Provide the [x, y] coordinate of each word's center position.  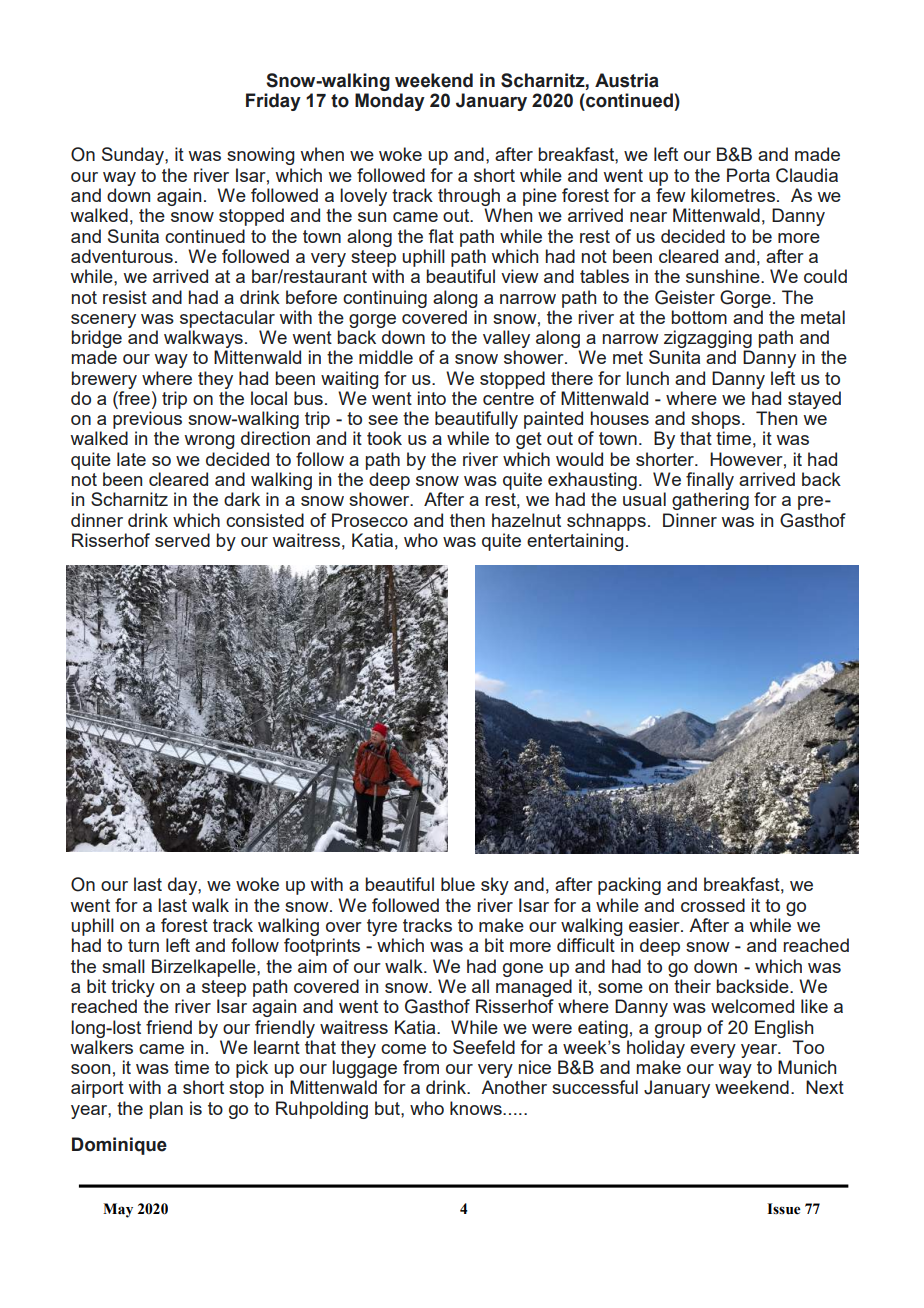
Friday [273, 102]
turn [143, 945]
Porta [748, 175]
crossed [713, 905]
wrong [209, 442]
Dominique [119, 1146]
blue [458, 884]
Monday [390, 102]
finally [710, 481]
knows [477, 1108]
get [529, 440]
